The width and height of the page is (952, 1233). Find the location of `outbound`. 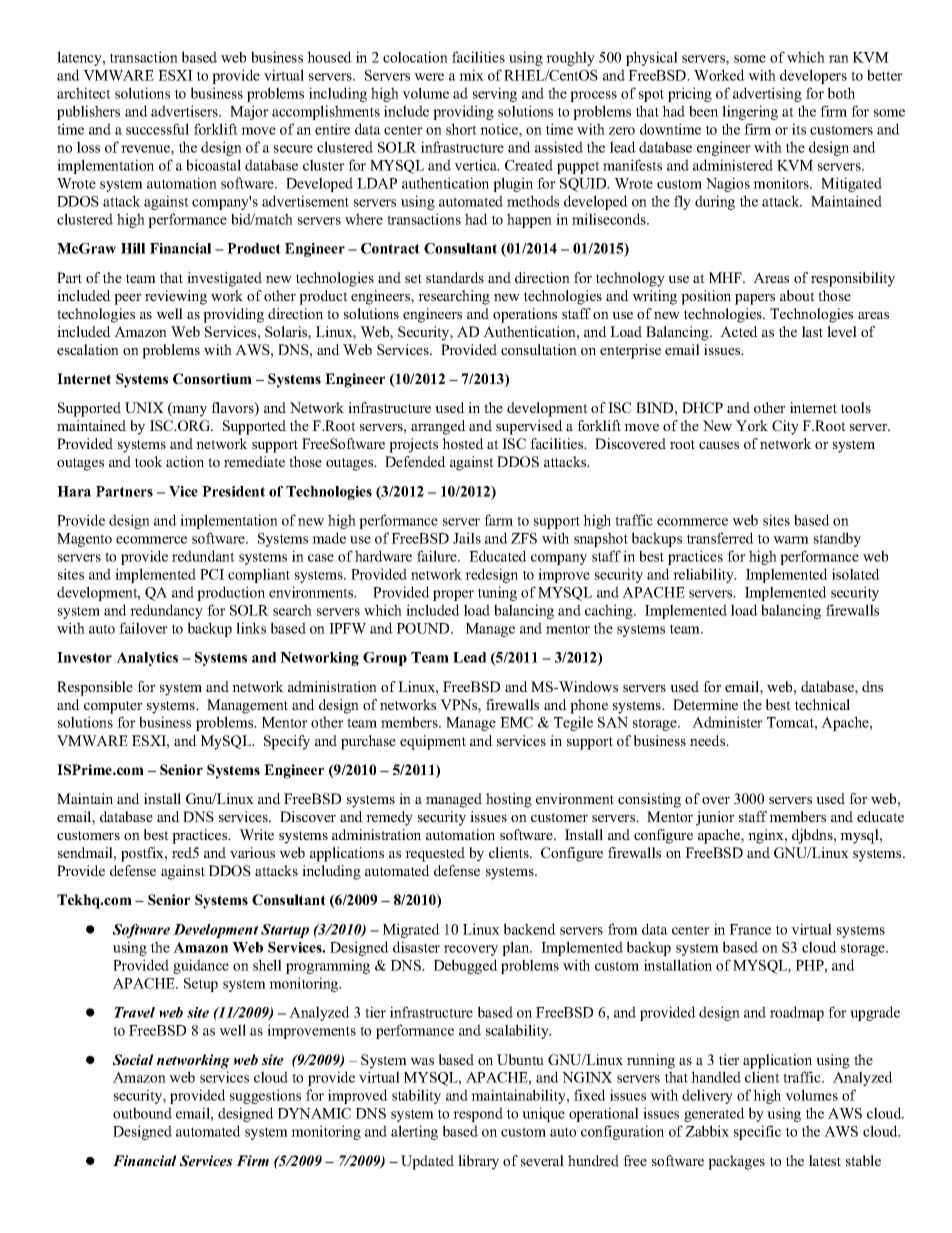

outbound is located at coordinates (142, 1113).
